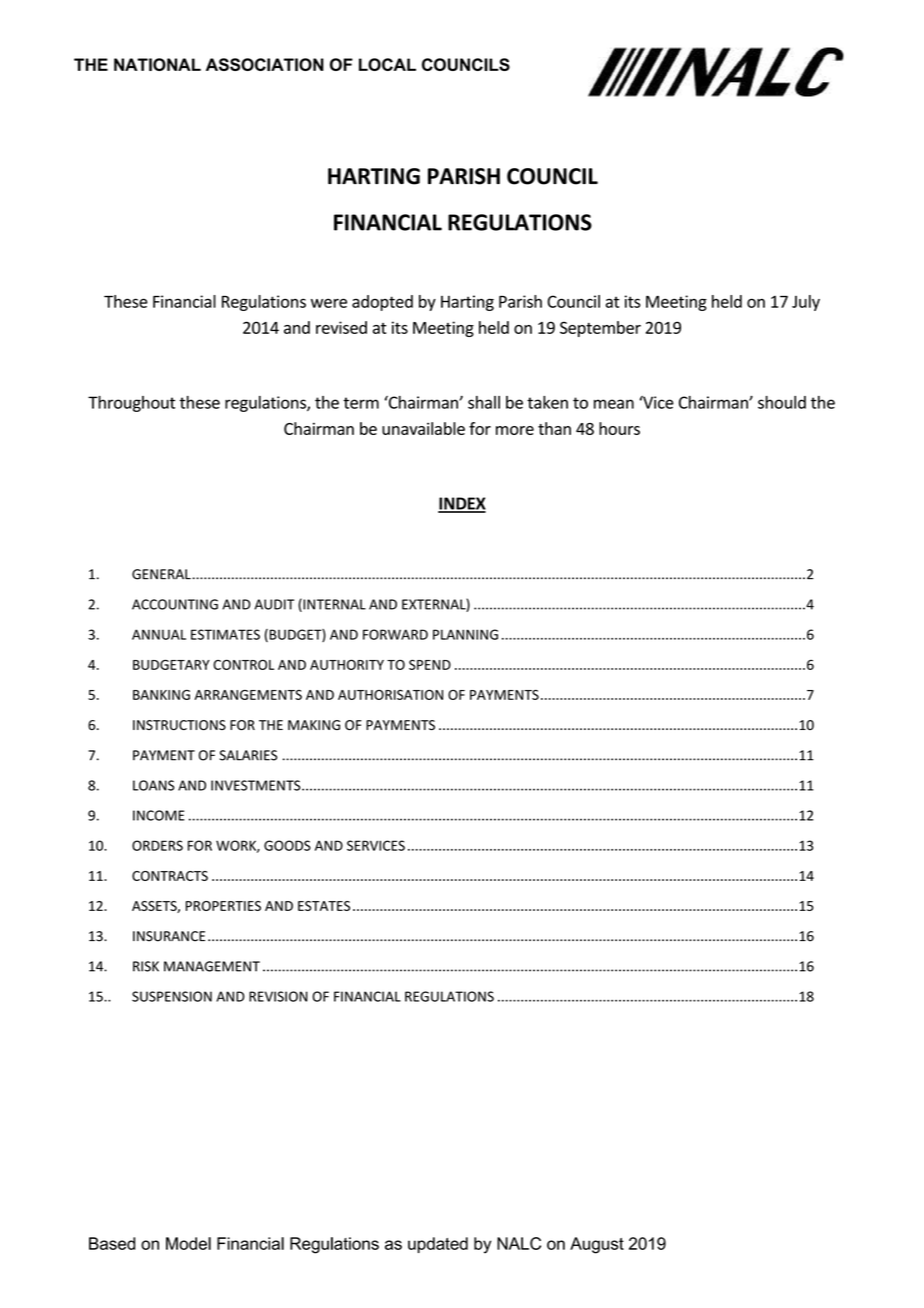 The image size is (924, 1308). Describe the element at coordinates (597, 1245) in the document. I see `August` at that location.
